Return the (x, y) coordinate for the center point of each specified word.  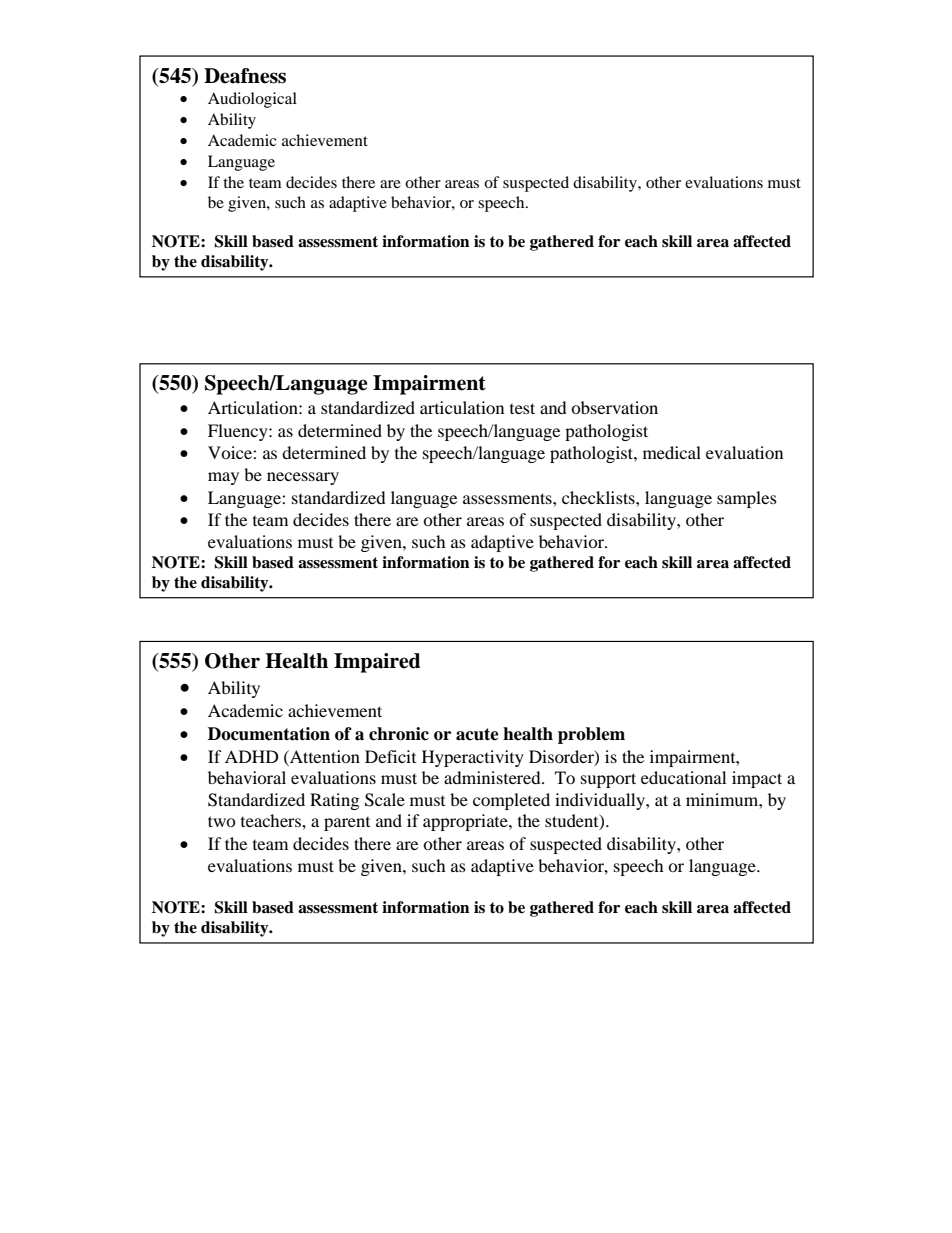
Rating (334, 801)
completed (511, 801)
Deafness (245, 76)
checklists (599, 497)
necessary (303, 478)
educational (683, 777)
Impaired (377, 663)
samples (747, 499)
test (522, 408)
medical (672, 452)
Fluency (239, 432)
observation (614, 407)
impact (757, 779)
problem (591, 735)
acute (477, 734)
